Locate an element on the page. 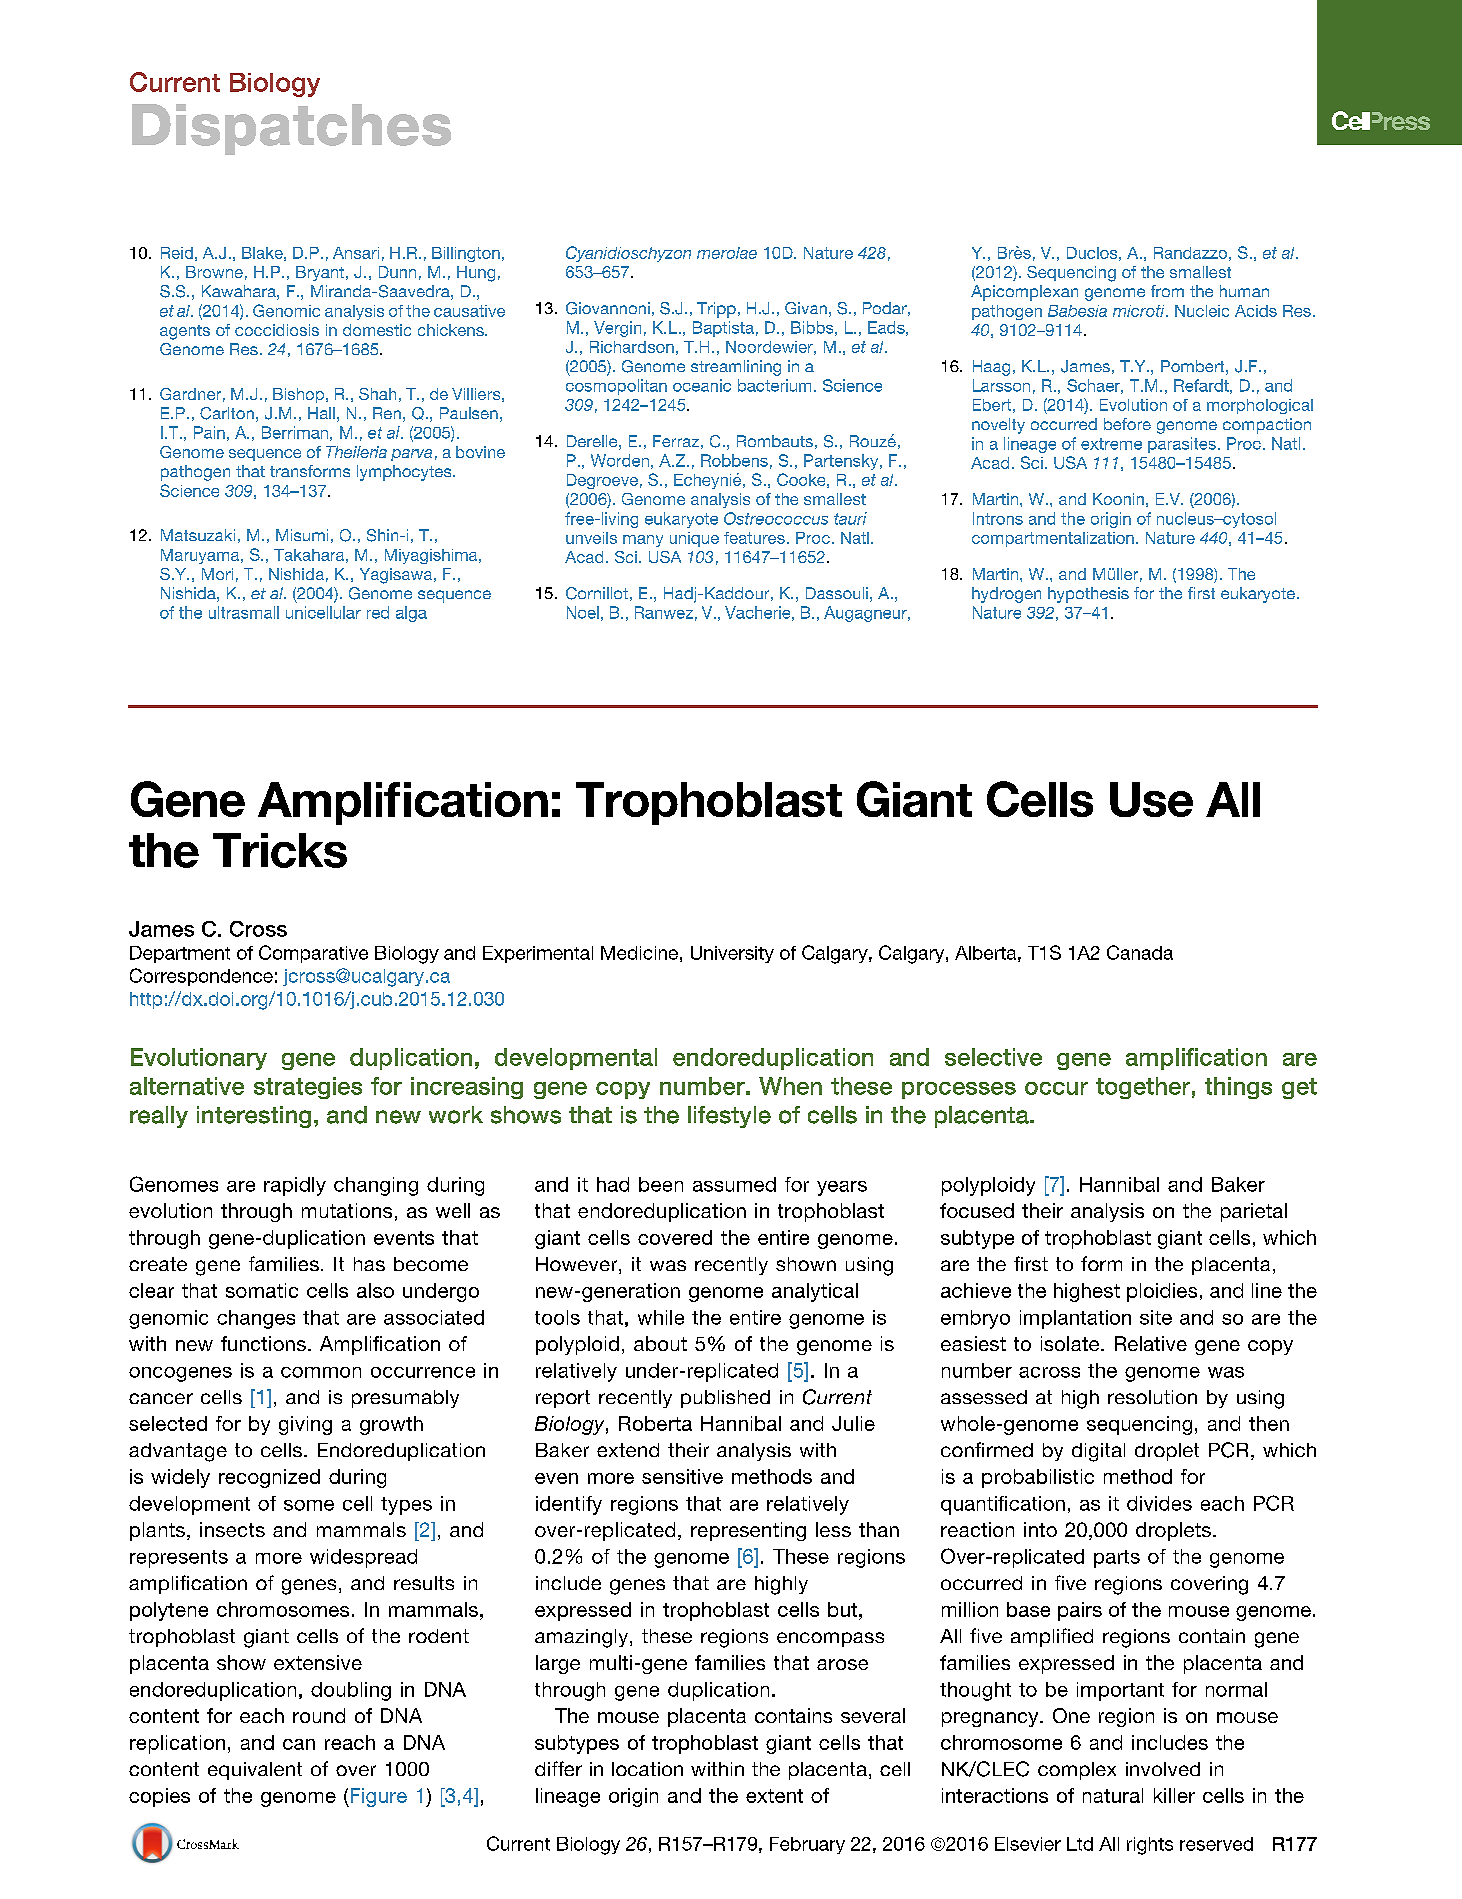 This page has width=1462, height=1899. Dispatches is located at coordinates (291, 129).
